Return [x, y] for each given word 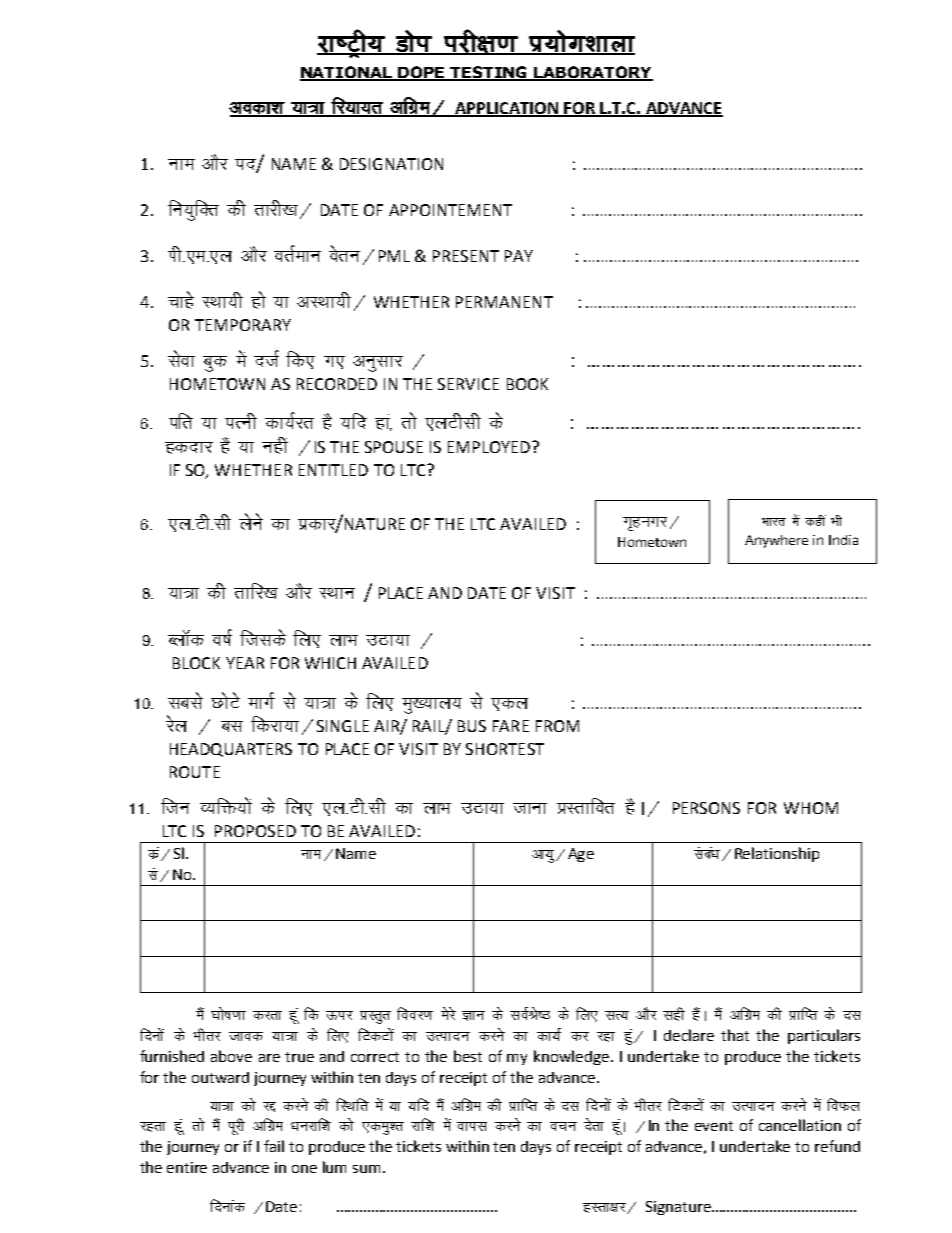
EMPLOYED [490, 447]
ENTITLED [333, 470]
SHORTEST [505, 749]
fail [274, 1146]
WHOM [811, 808]
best [468, 1056]
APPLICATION [507, 109]
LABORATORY [592, 73]
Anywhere [776, 541]
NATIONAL [347, 73]
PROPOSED [255, 831]
